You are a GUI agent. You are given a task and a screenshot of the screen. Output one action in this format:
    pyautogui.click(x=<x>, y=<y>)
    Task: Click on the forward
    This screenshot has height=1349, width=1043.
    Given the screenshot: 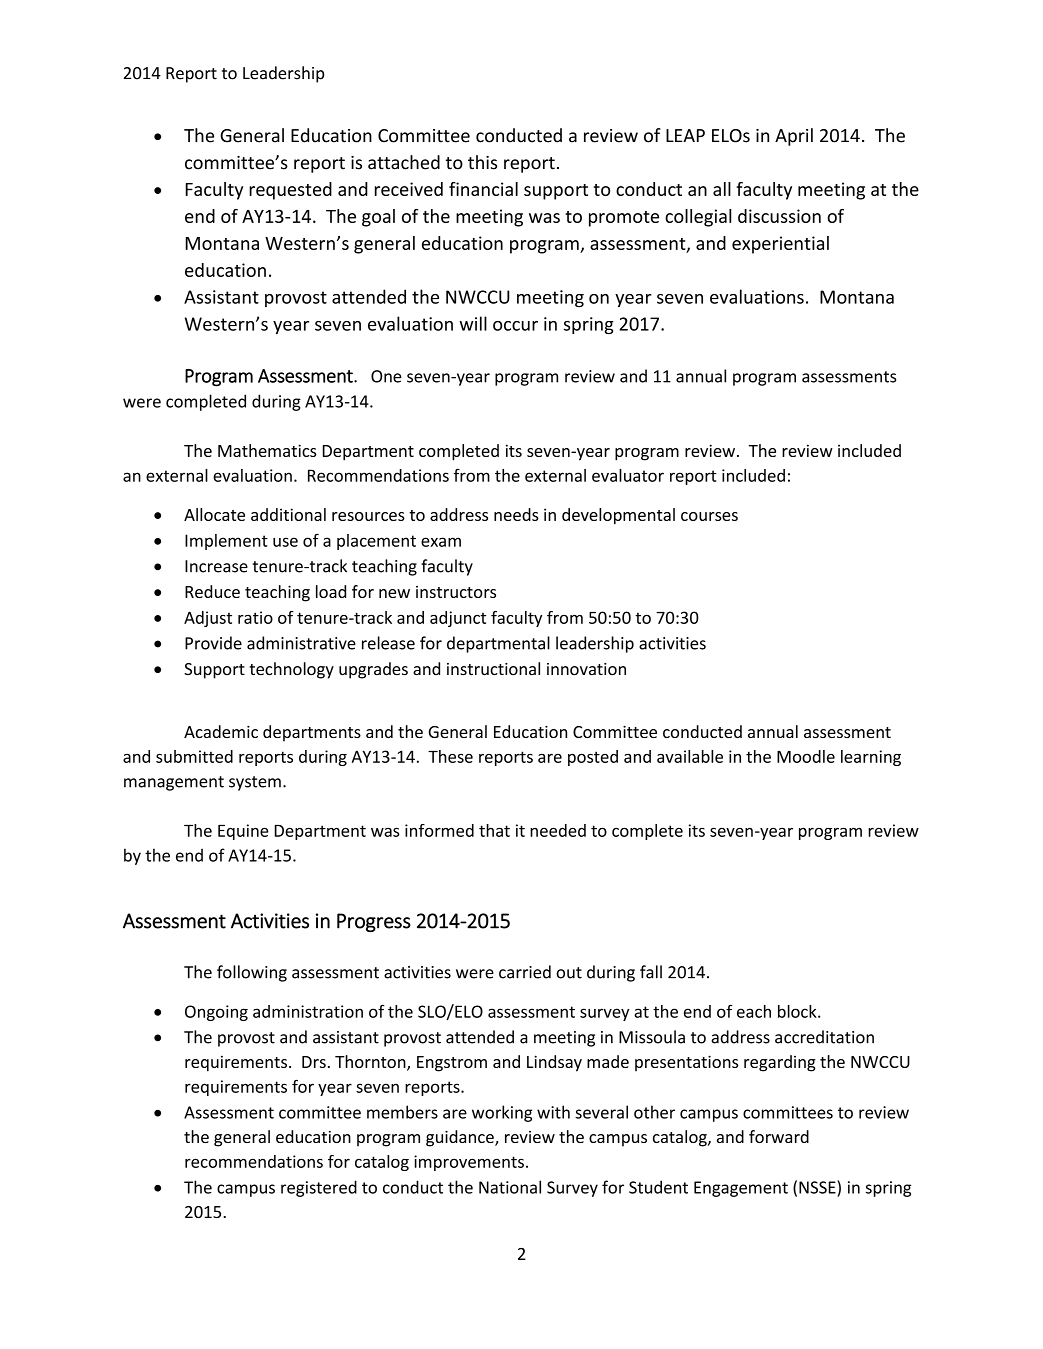 What is the action you would take?
    pyautogui.click(x=779, y=1136)
